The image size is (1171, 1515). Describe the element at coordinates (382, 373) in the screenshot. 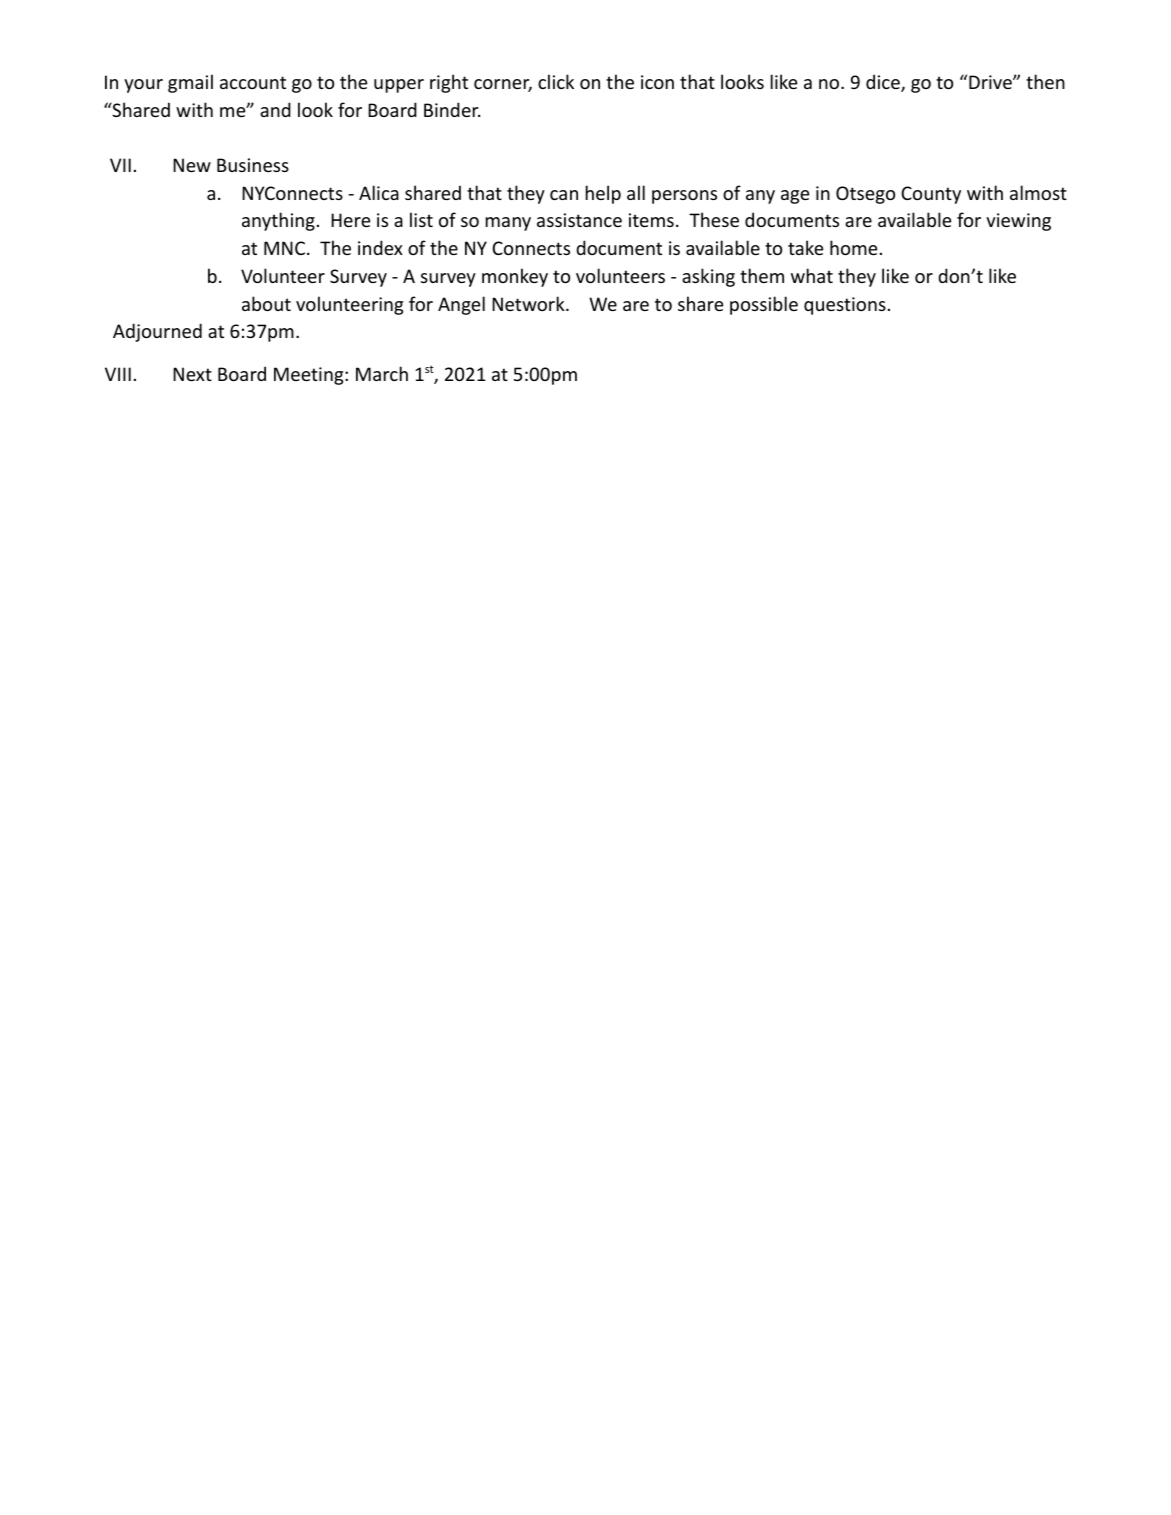

I see `March` at that location.
